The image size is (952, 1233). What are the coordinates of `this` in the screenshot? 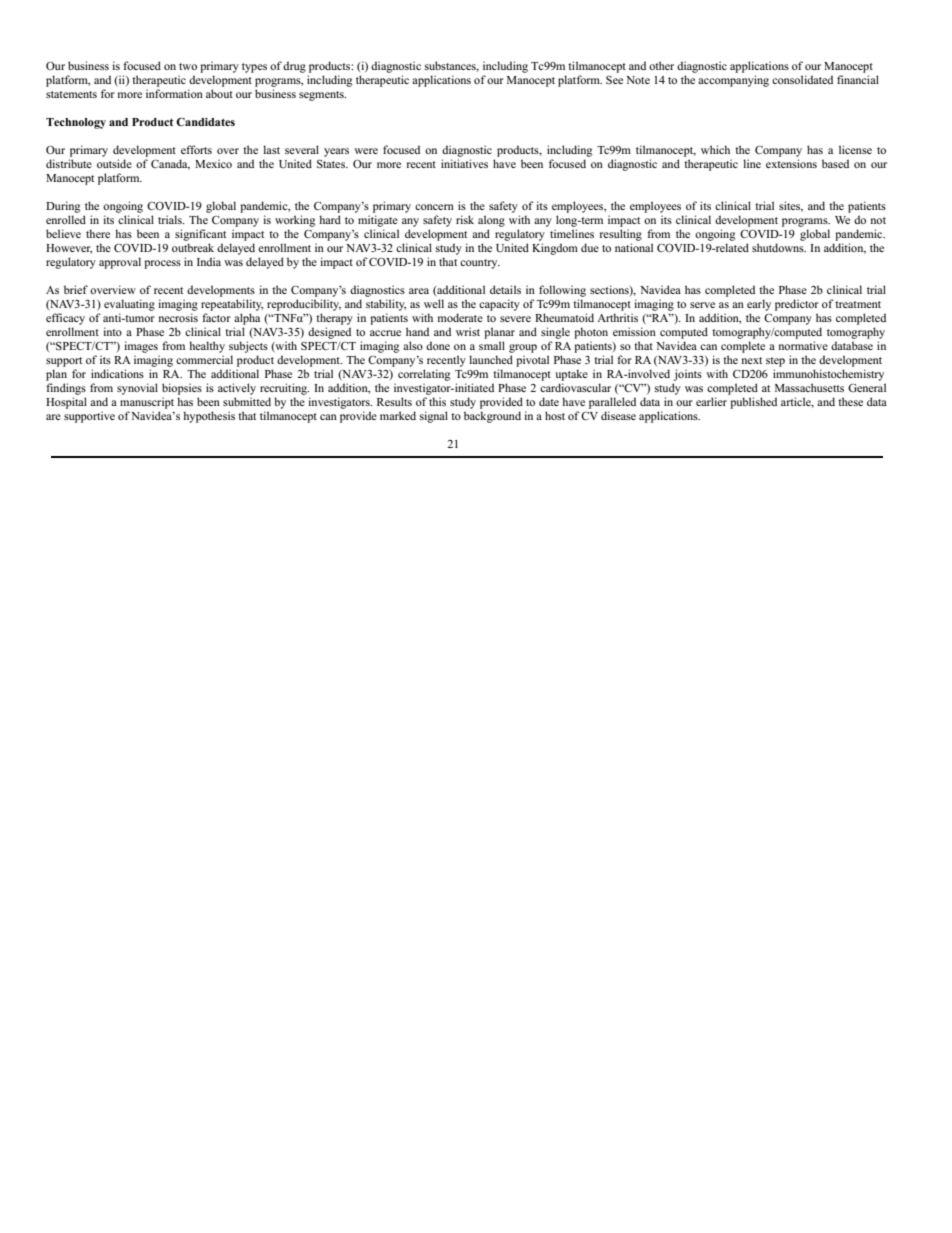 It's located at (437, 401).
